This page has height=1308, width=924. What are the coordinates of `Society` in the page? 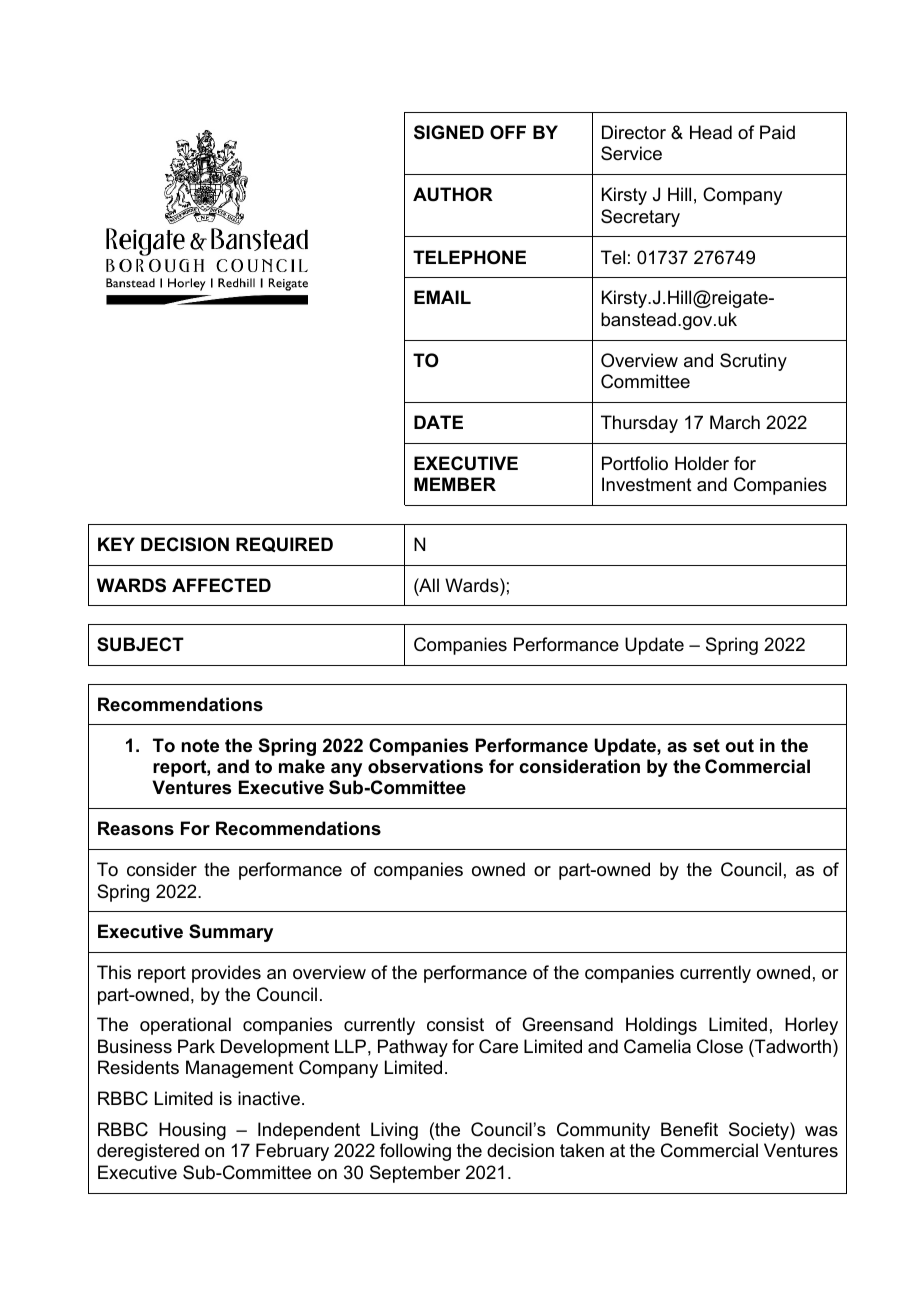 It's located at (760, 1131).
